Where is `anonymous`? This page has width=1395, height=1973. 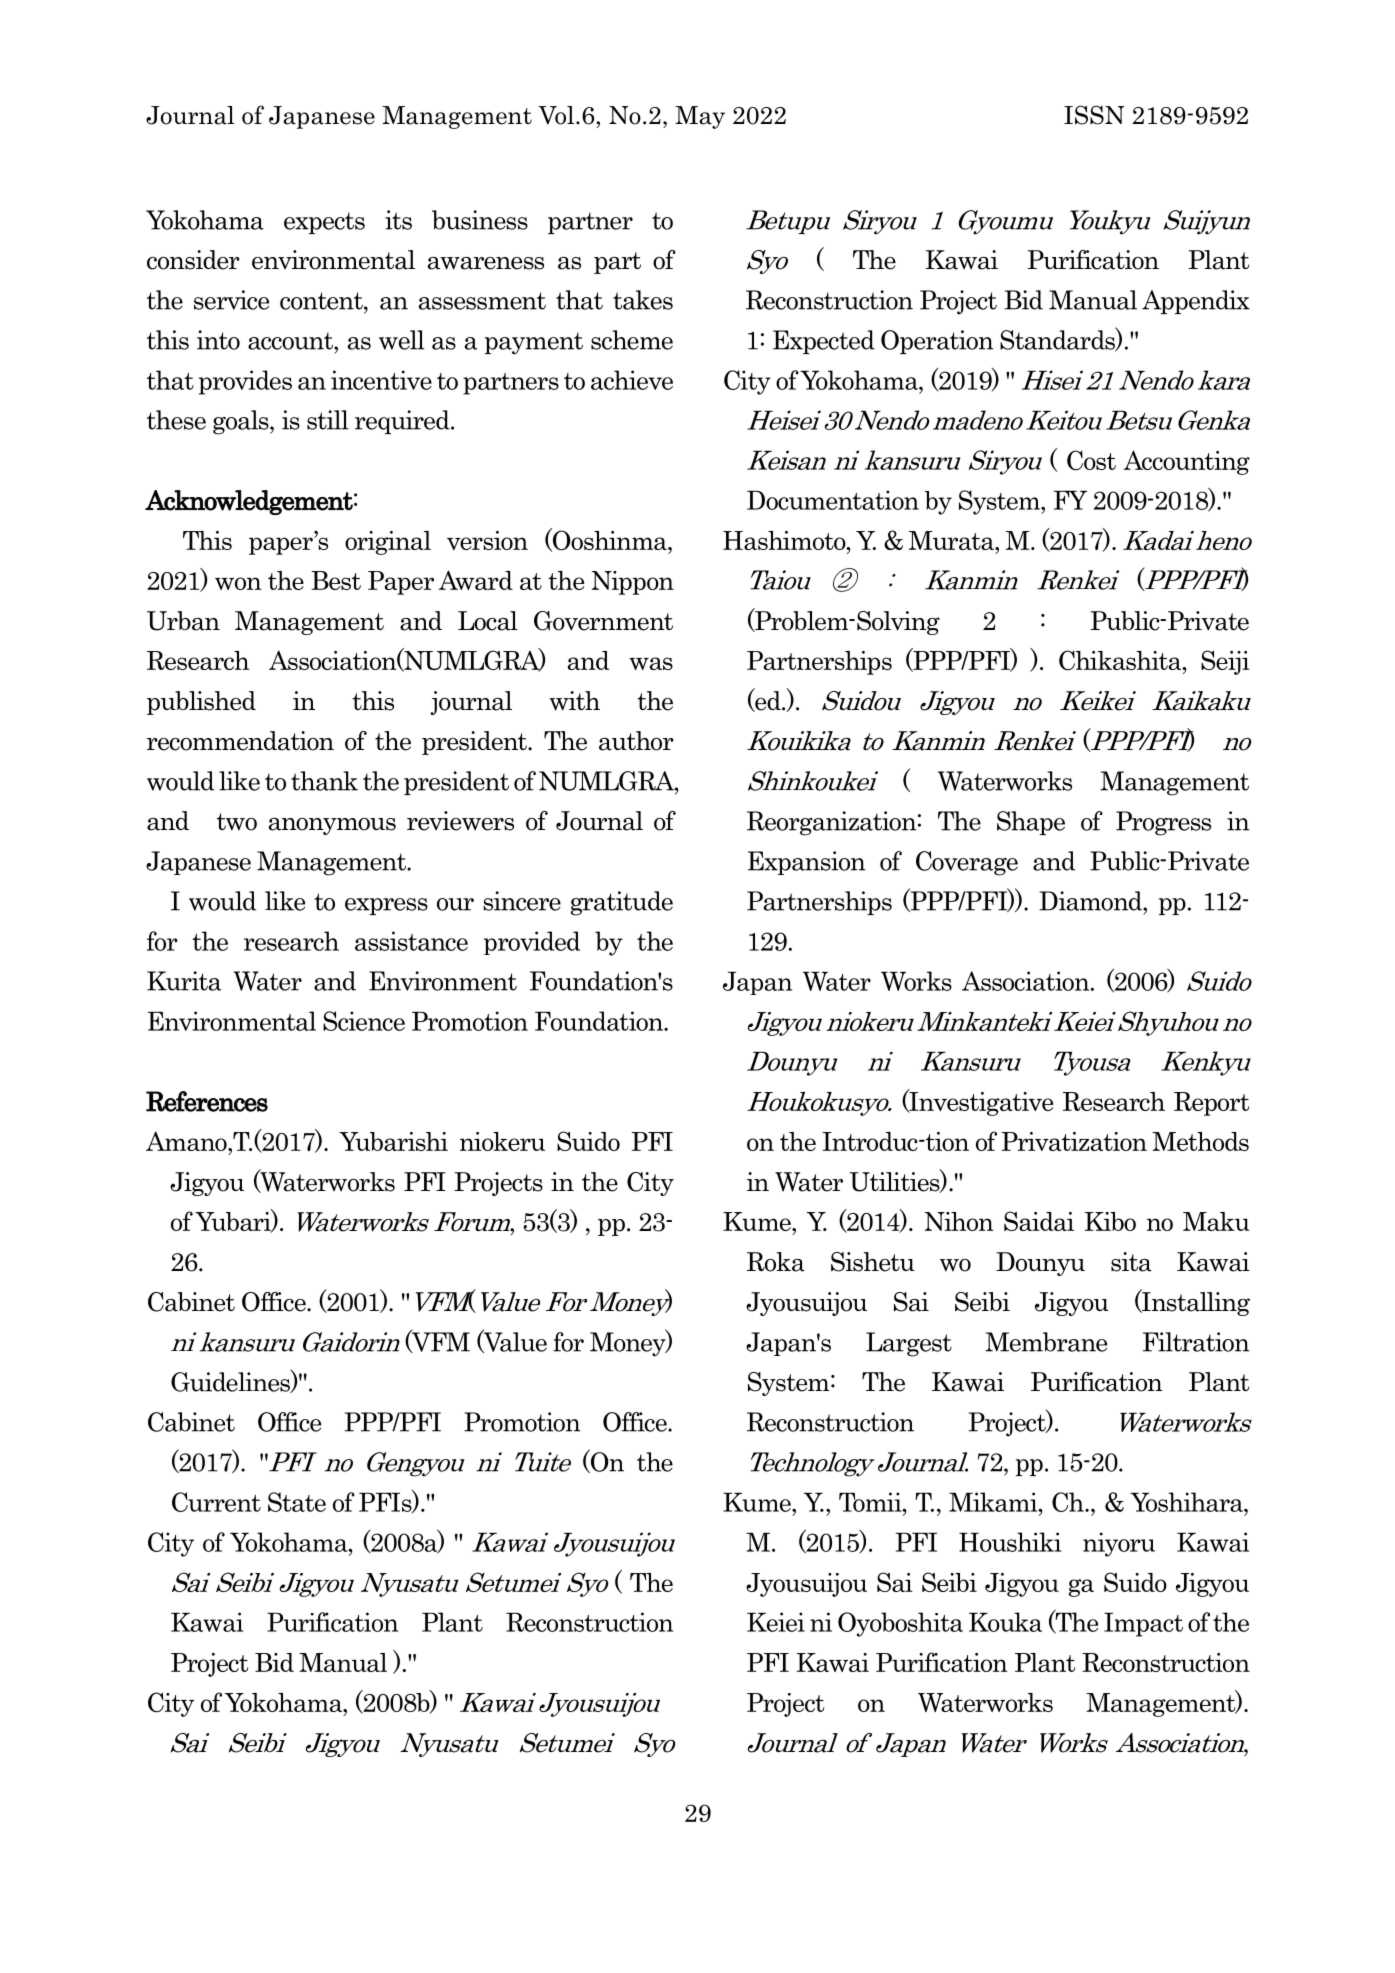 anonymous is located at coordinates (332, 826).
